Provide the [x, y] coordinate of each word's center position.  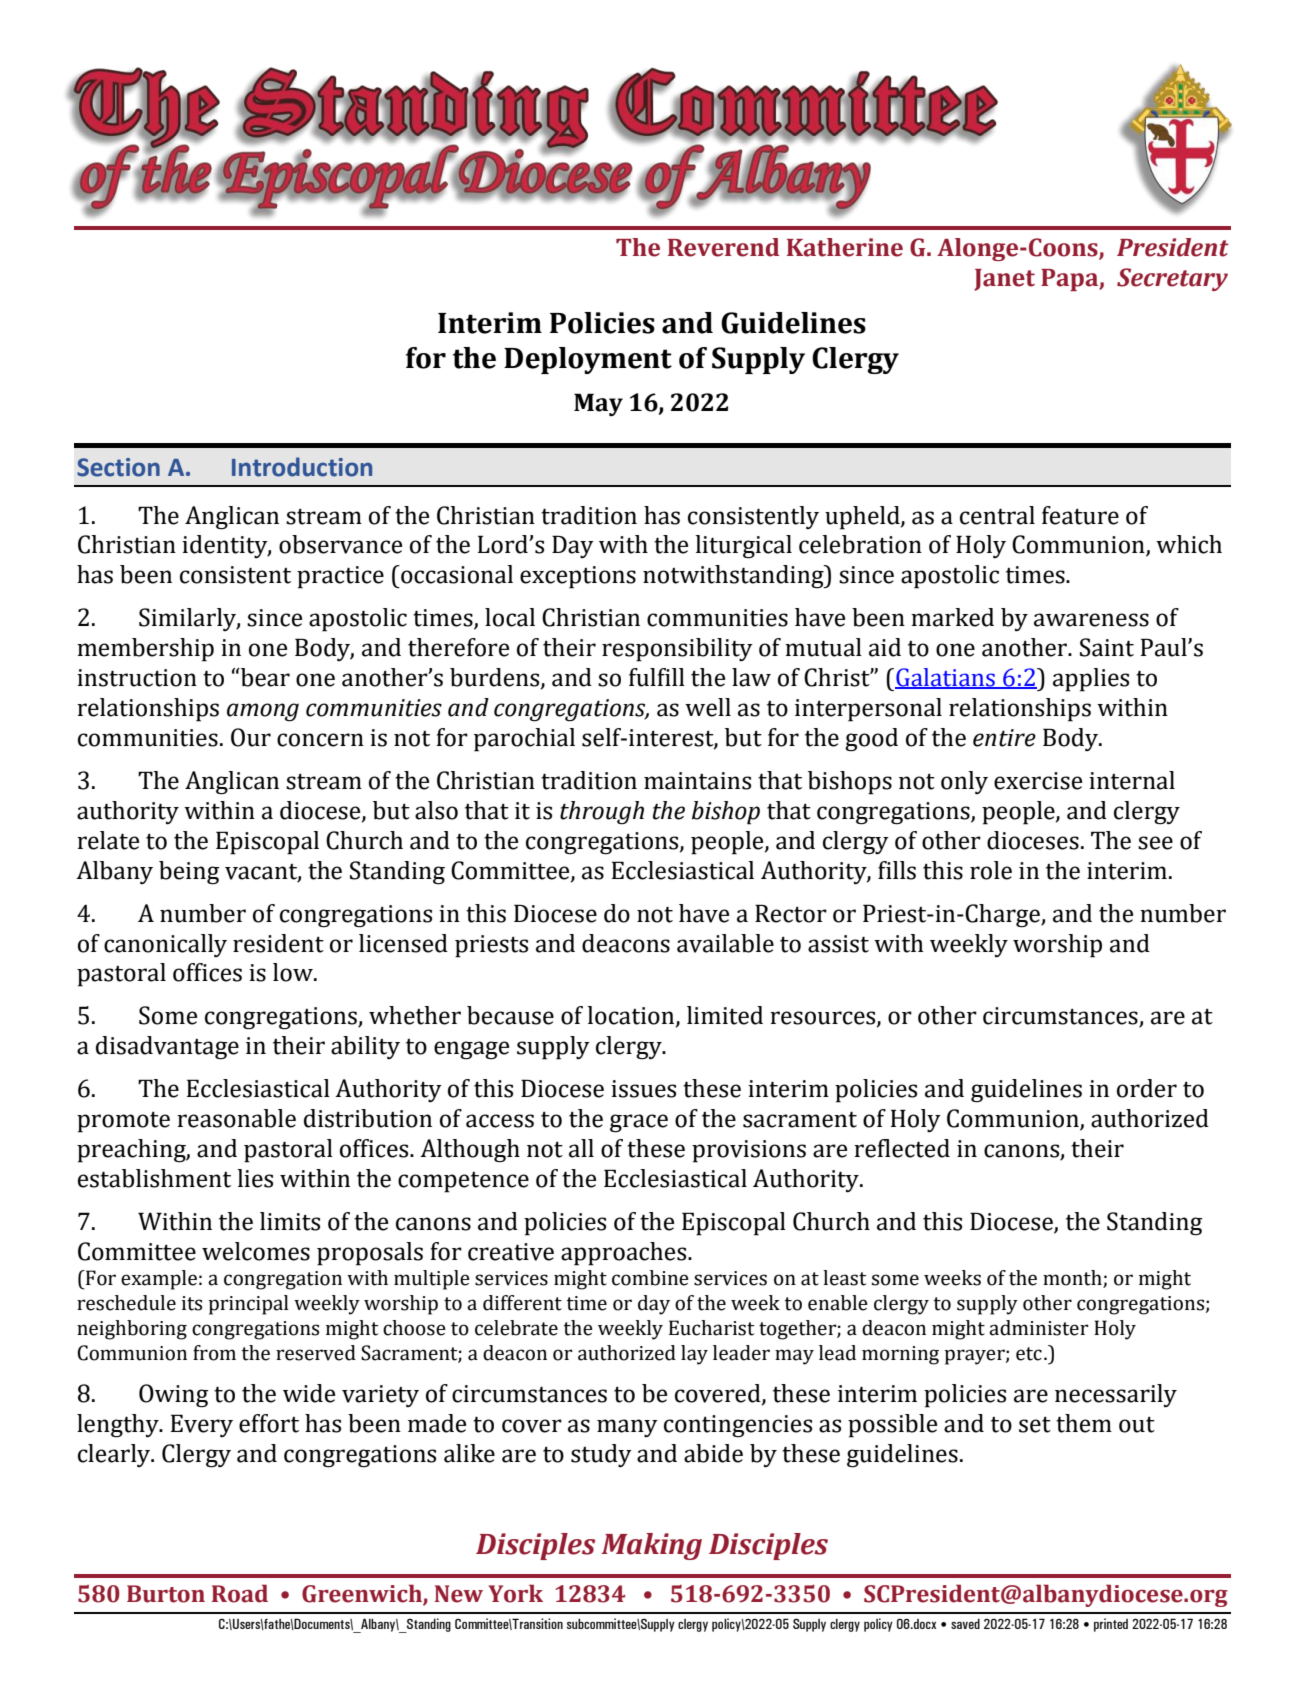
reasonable [236, 1118]
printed [1111, 1625]
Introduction [302, 467]
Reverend [723, 247]
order [1147, 1088]
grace [639, 1123]
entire [1004, 738]
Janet [1004, 280]
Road [240, 1593]
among [263, 712]
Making [651, 1546]
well [708, 707]
